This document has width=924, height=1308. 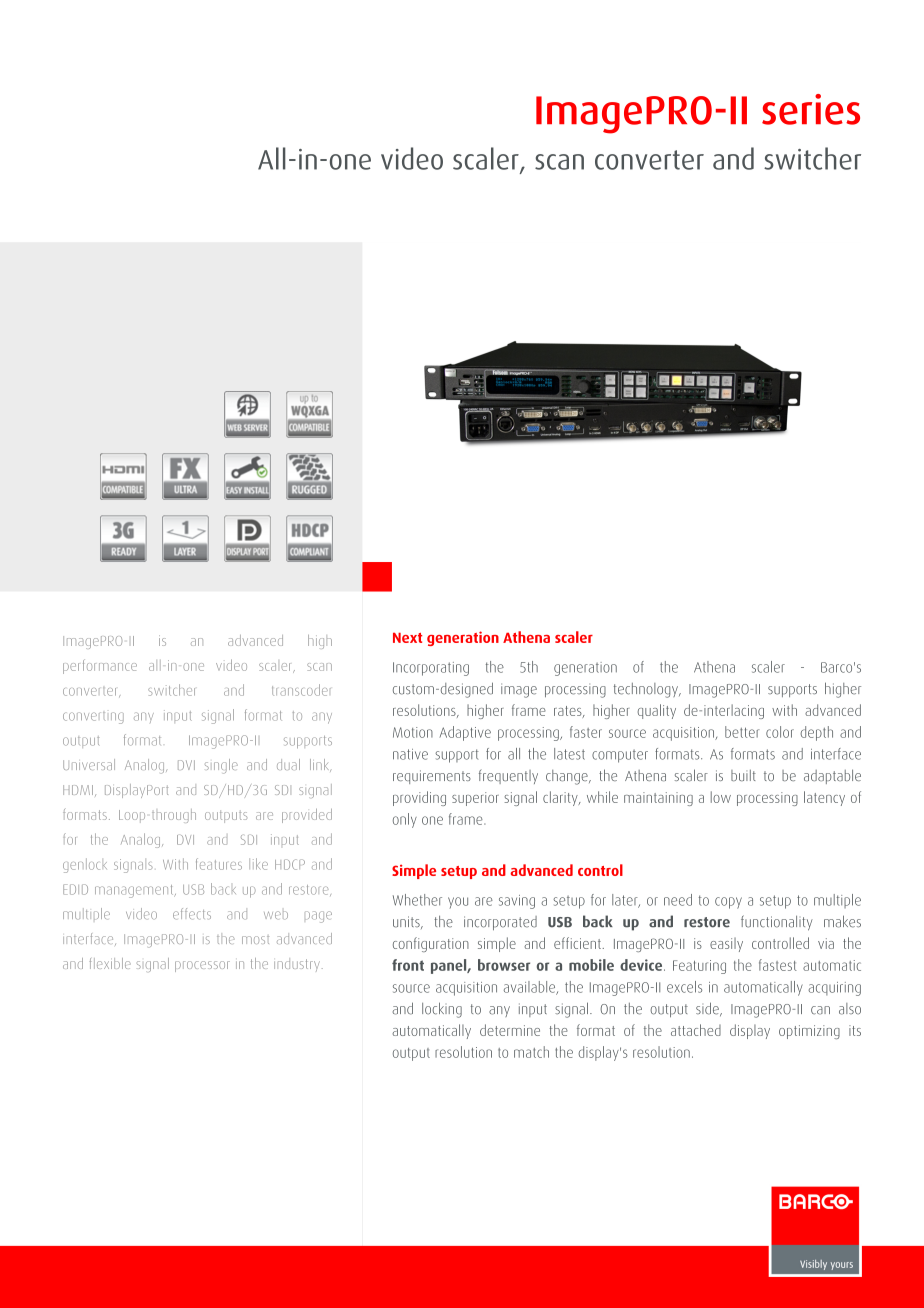 I want to click on processor, so click(x=202, y=966).
